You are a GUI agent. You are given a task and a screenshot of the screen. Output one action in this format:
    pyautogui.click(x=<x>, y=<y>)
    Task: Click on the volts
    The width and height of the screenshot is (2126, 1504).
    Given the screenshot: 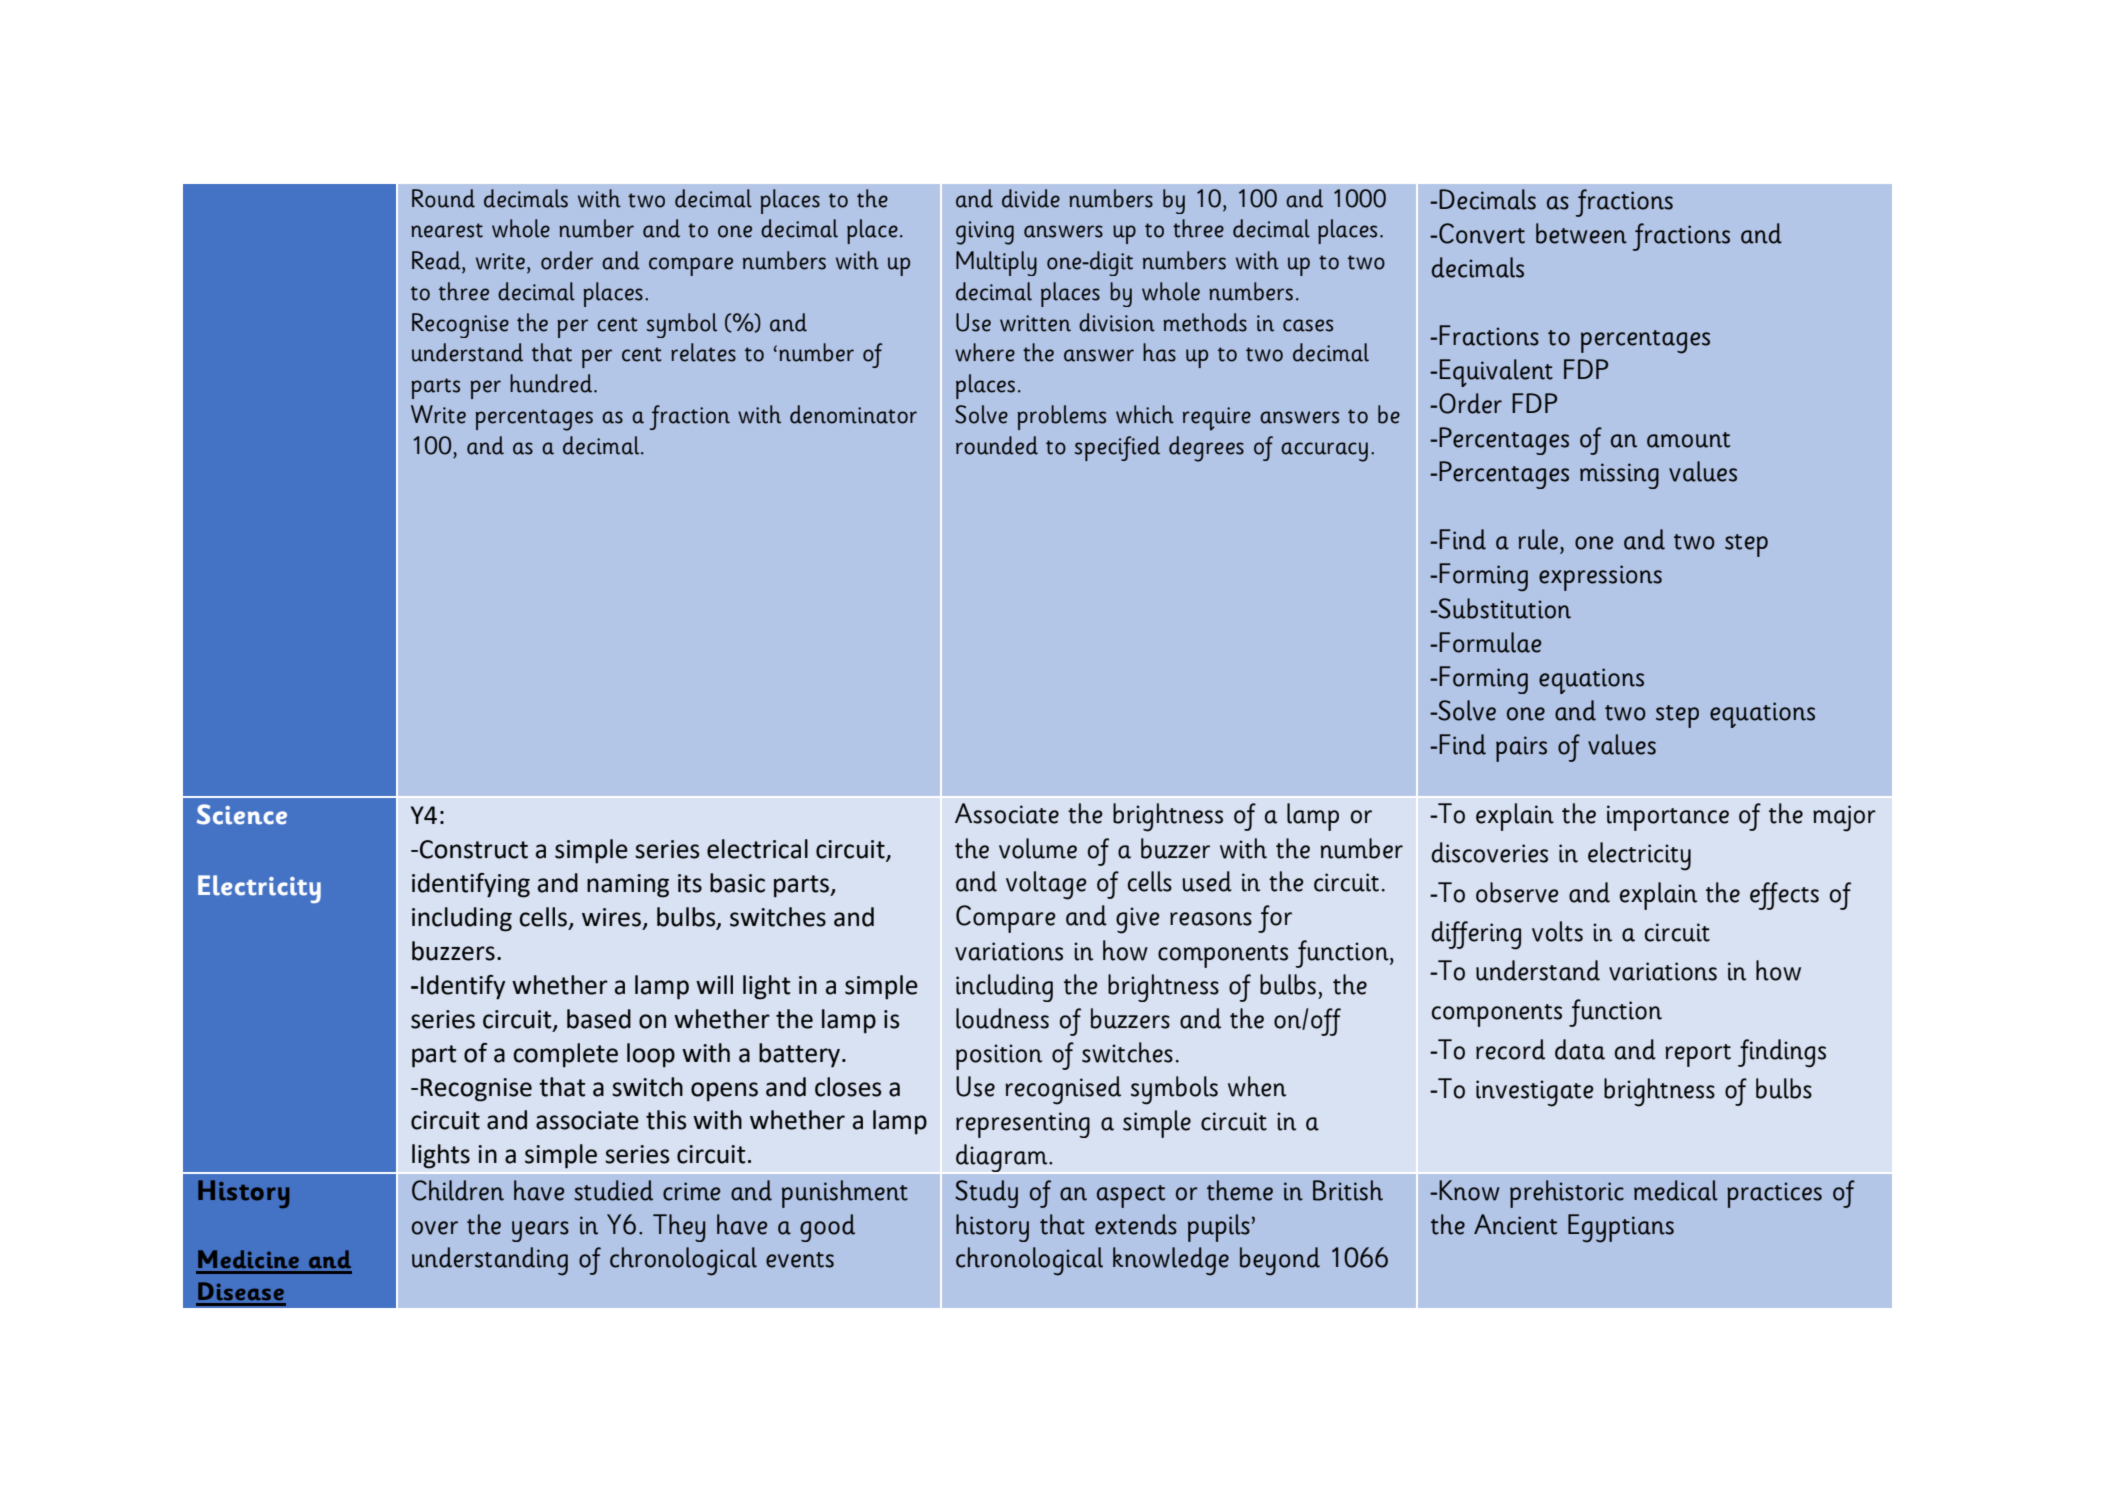 What is the action you would take?
    pyautogui.click(x=1557, y=931)
